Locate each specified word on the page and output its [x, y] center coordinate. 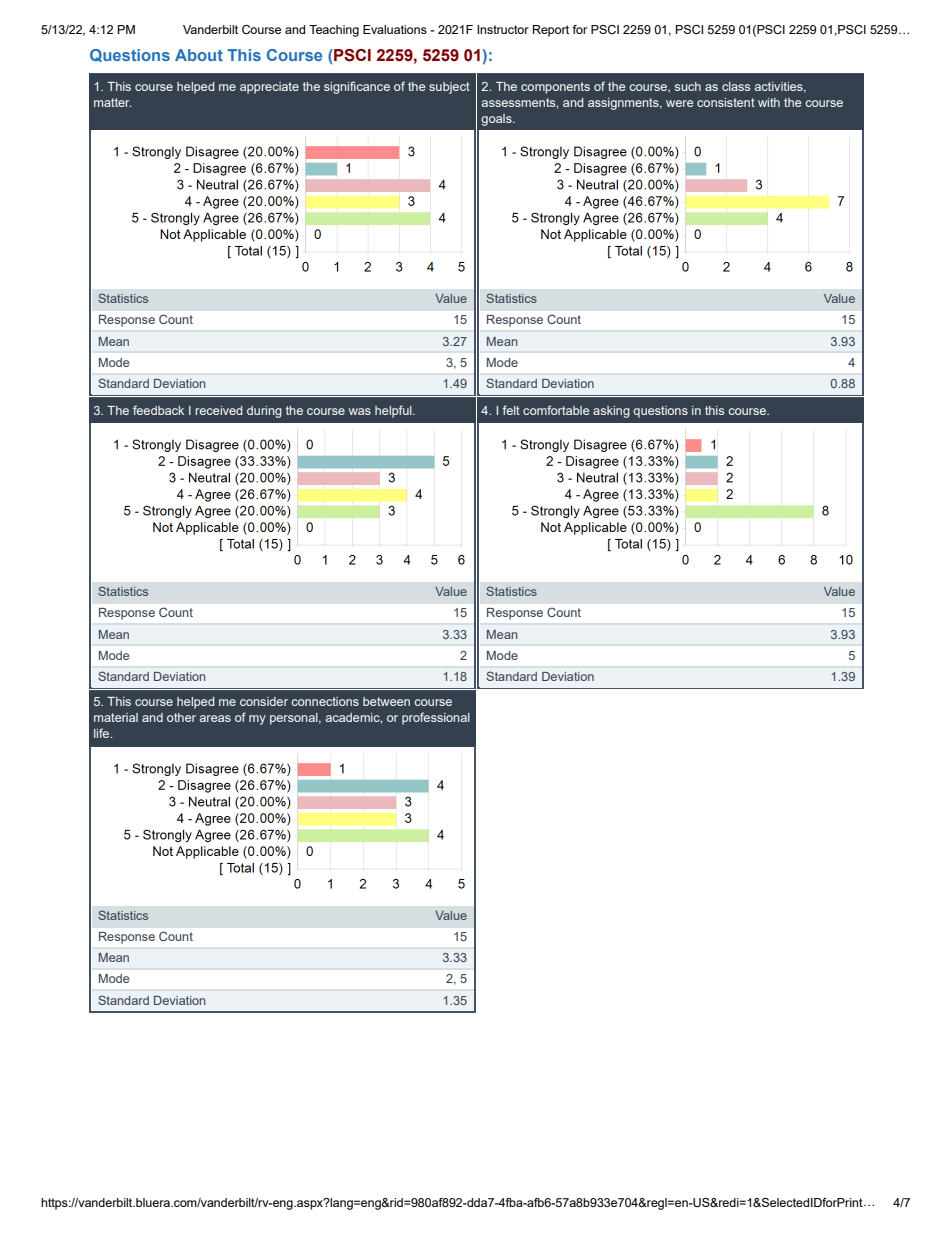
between [386, 701]
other [181, 717]
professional [436, 718]
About [199, 55]
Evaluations [395, 29]
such [688, 86]
